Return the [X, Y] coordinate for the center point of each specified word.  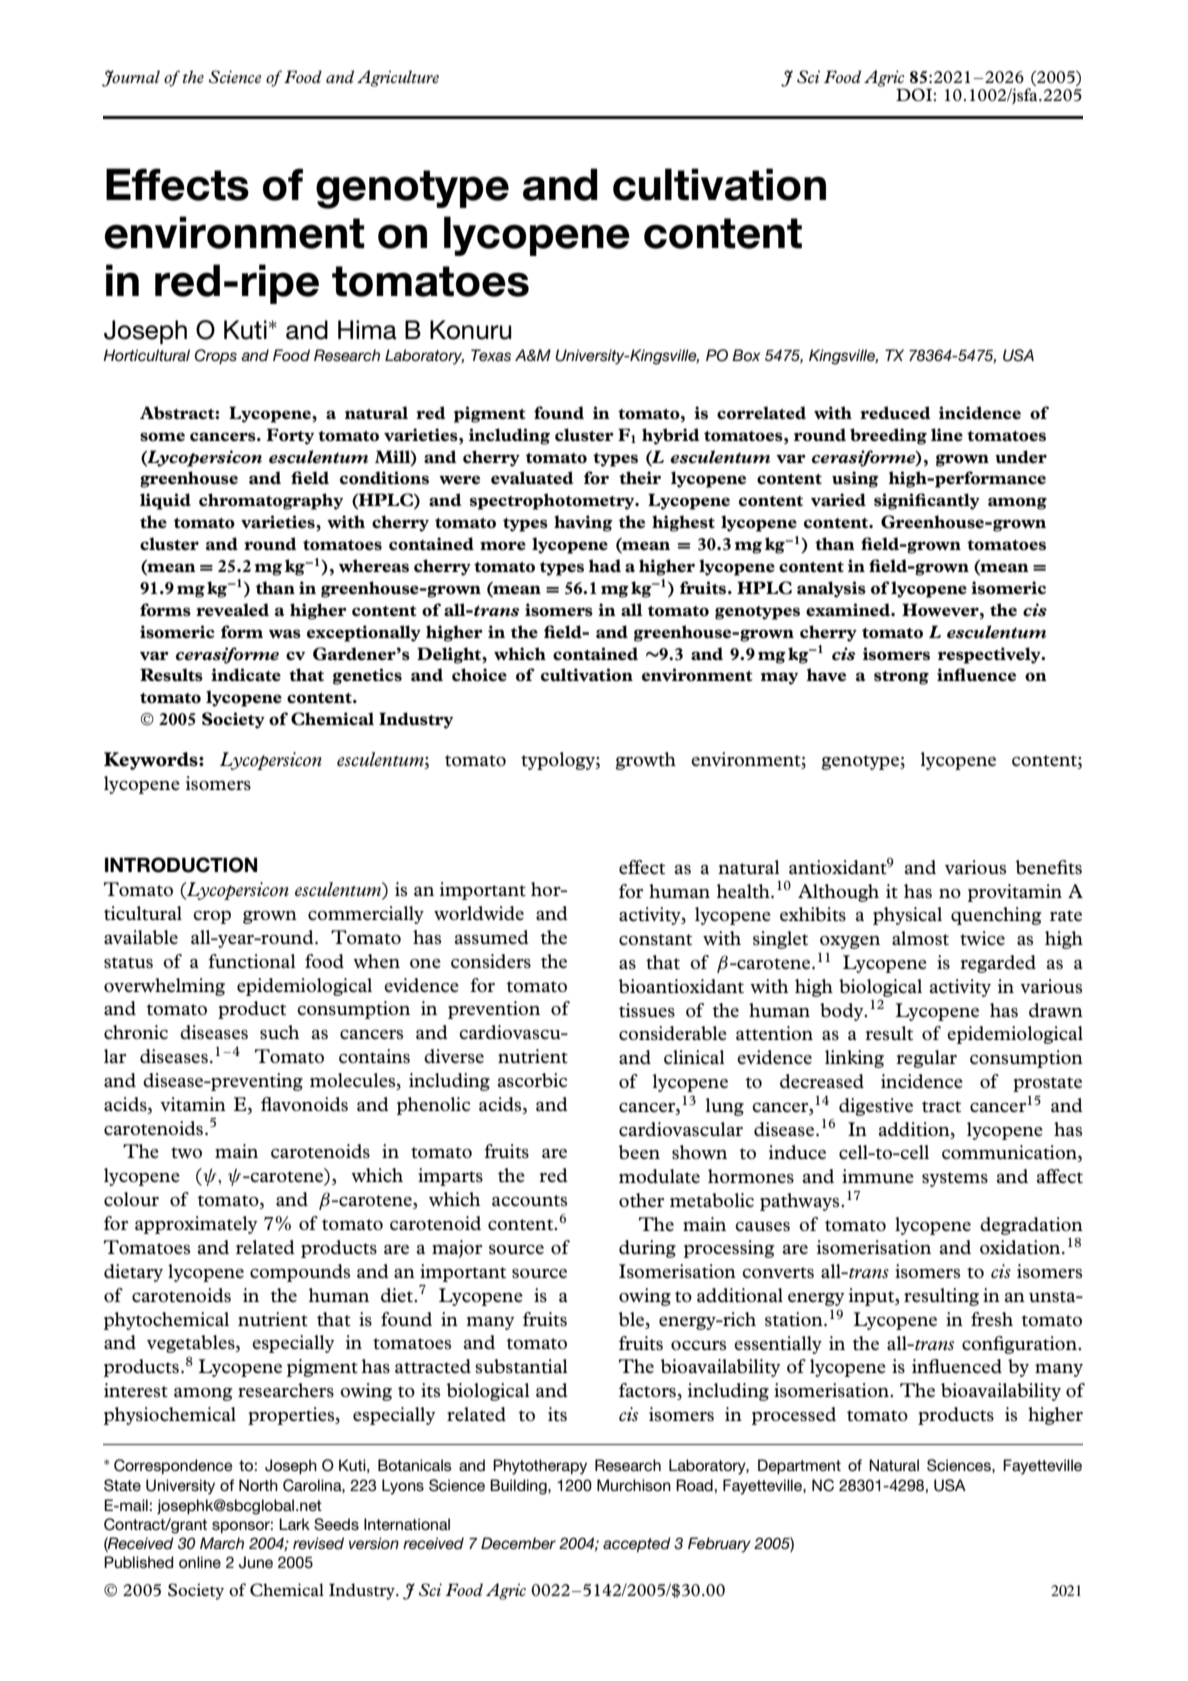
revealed [232, 610]
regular [926, 1059]
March [222, 1543]
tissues [647, 1010]
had [605, 565]
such [280, 1032]
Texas [491, 355]
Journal [131, 78]
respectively [990, 655]
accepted [637, 1544]
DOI [914, 95]
